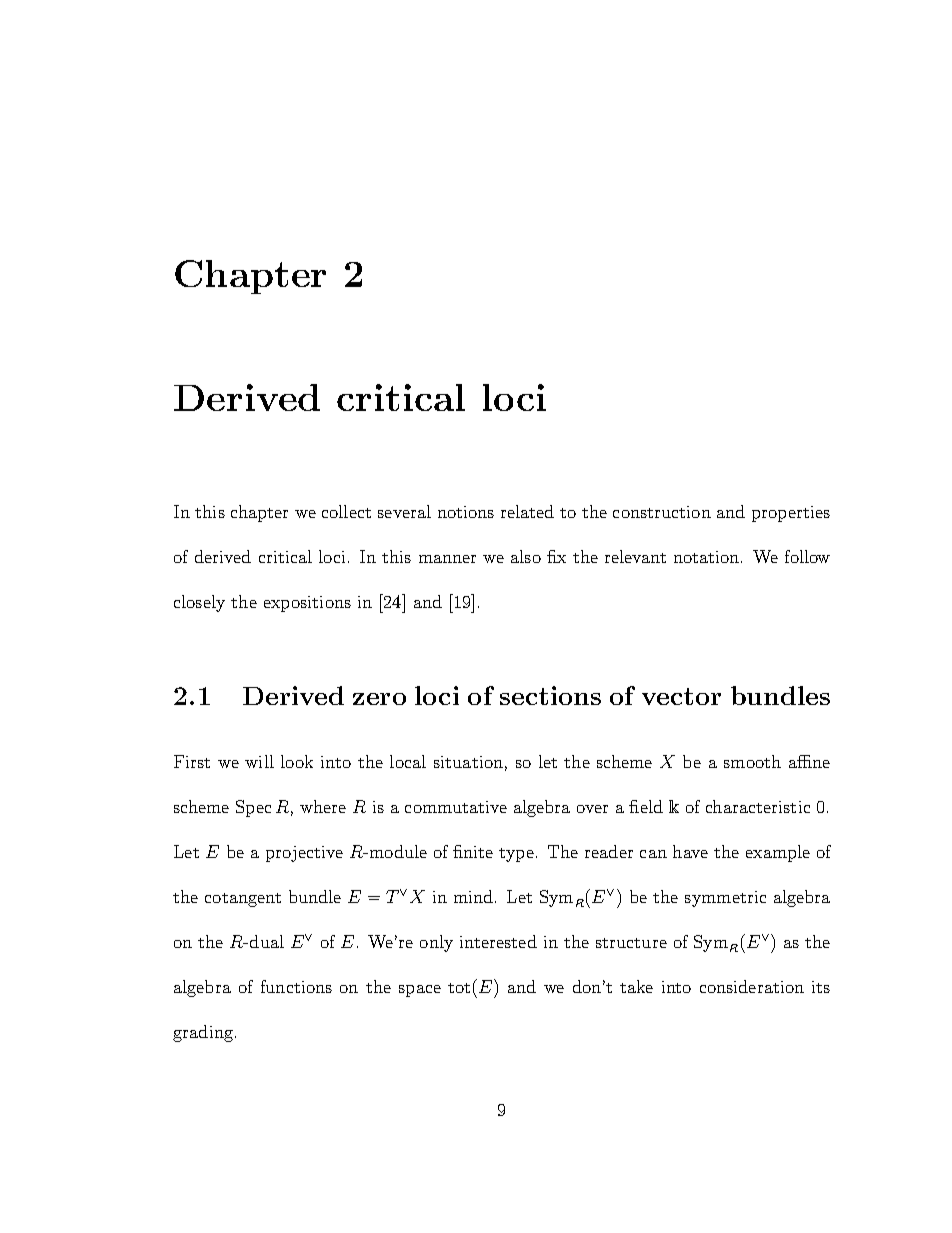  I want to click on expositions, so click(307, 604).
